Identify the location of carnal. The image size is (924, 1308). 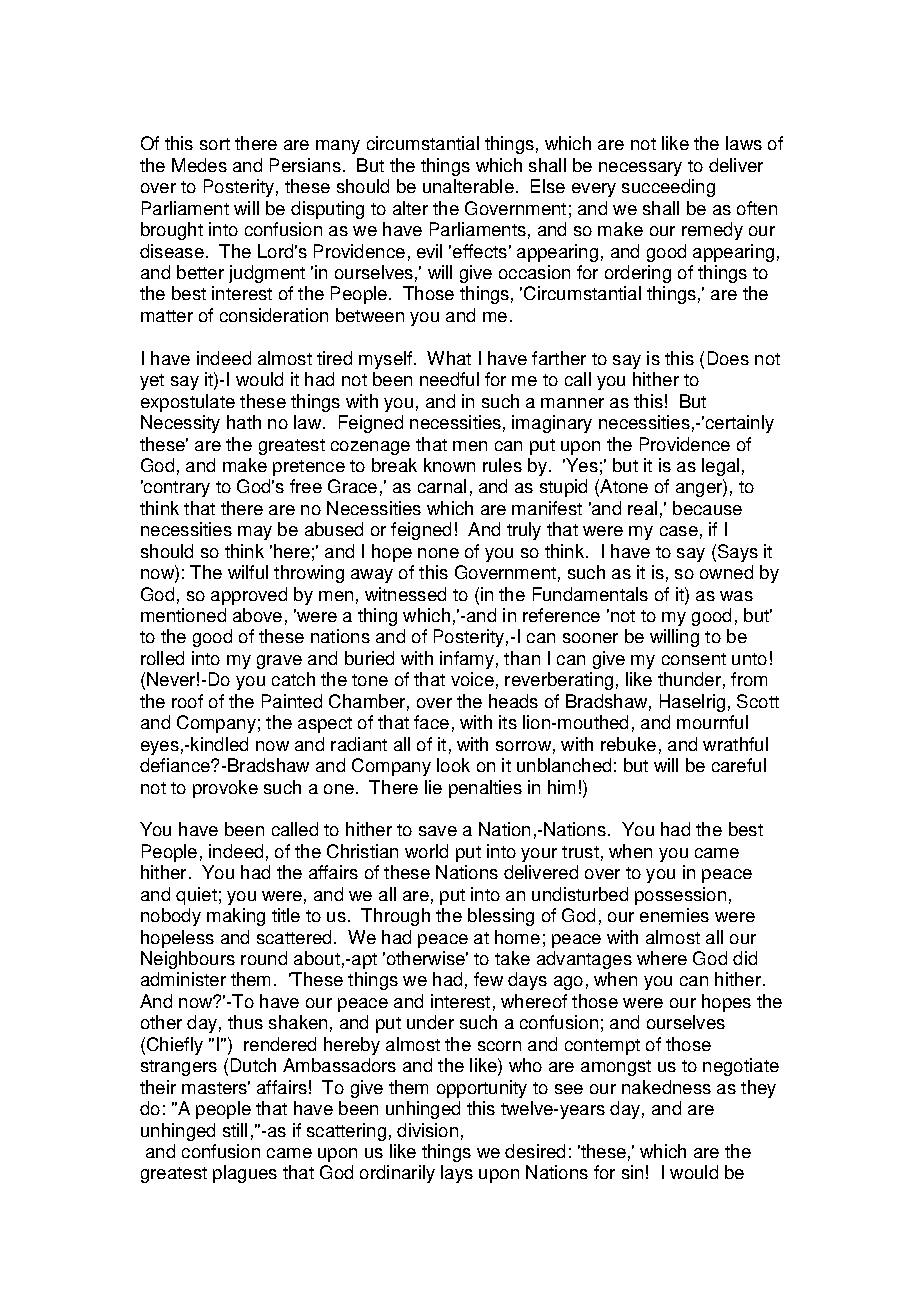
(442, 486).
